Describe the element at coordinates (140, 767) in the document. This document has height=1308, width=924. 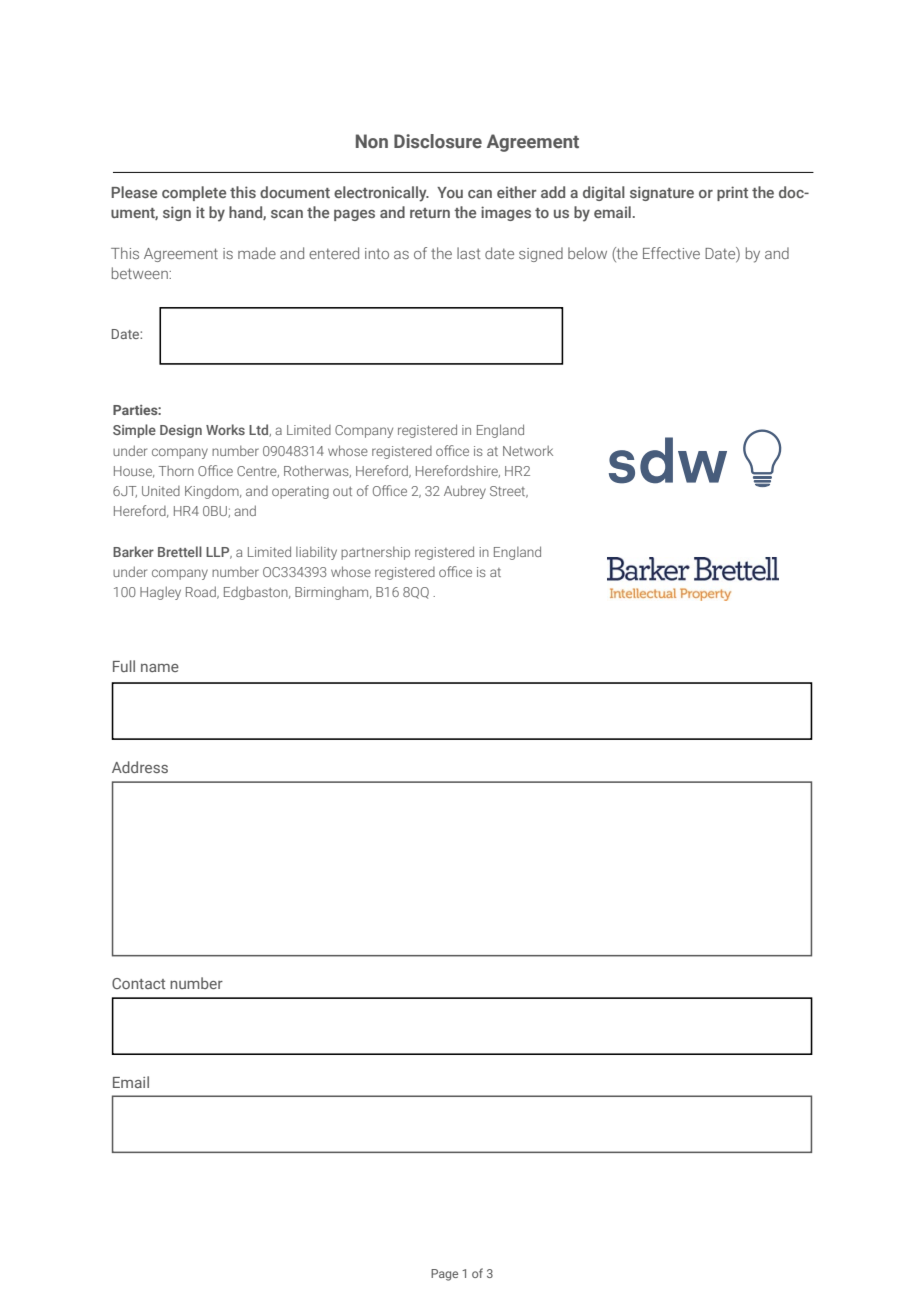
I see `Address` at that location.
